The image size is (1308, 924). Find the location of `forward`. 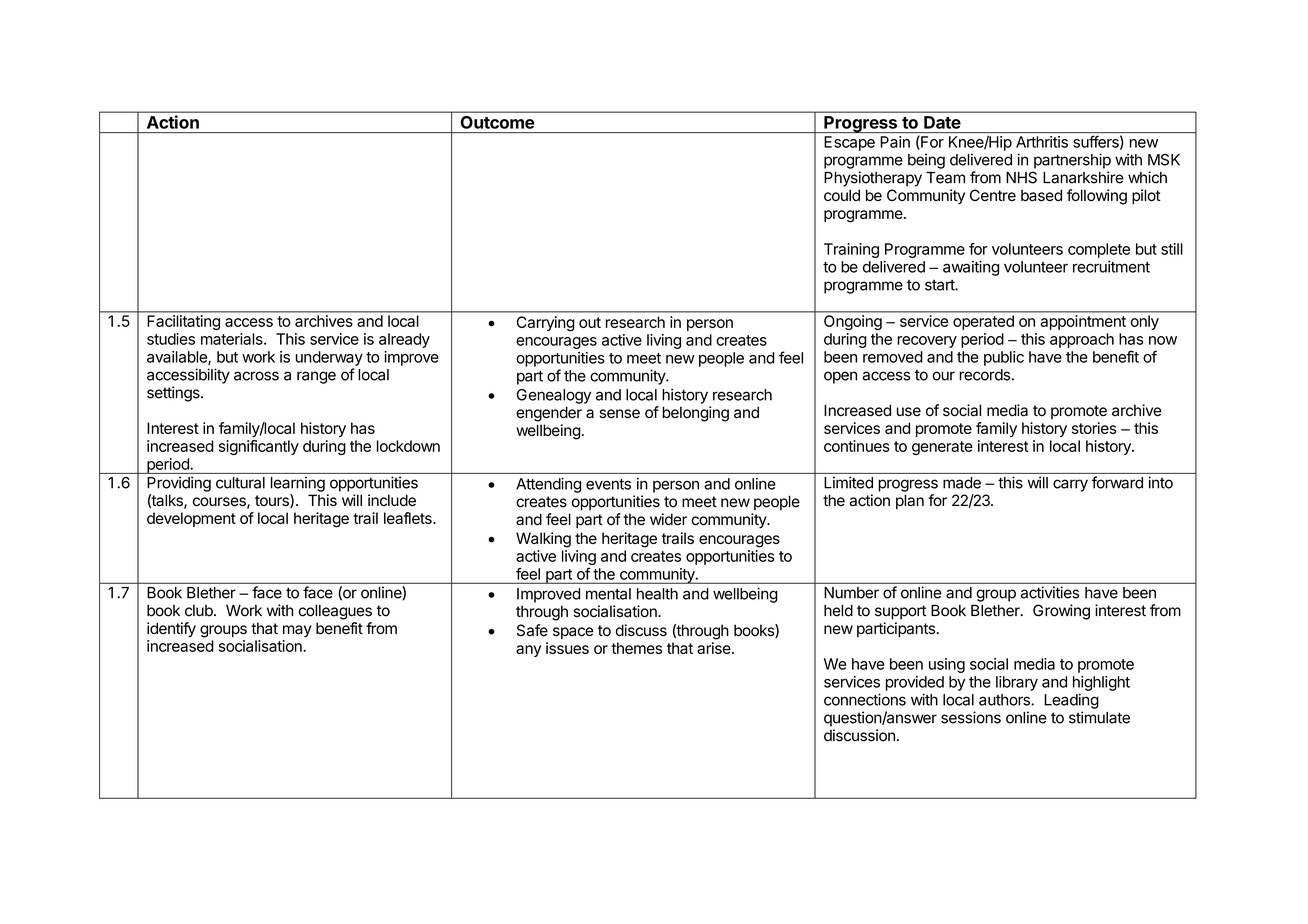

forward is located at coordinates (1117, 482).
